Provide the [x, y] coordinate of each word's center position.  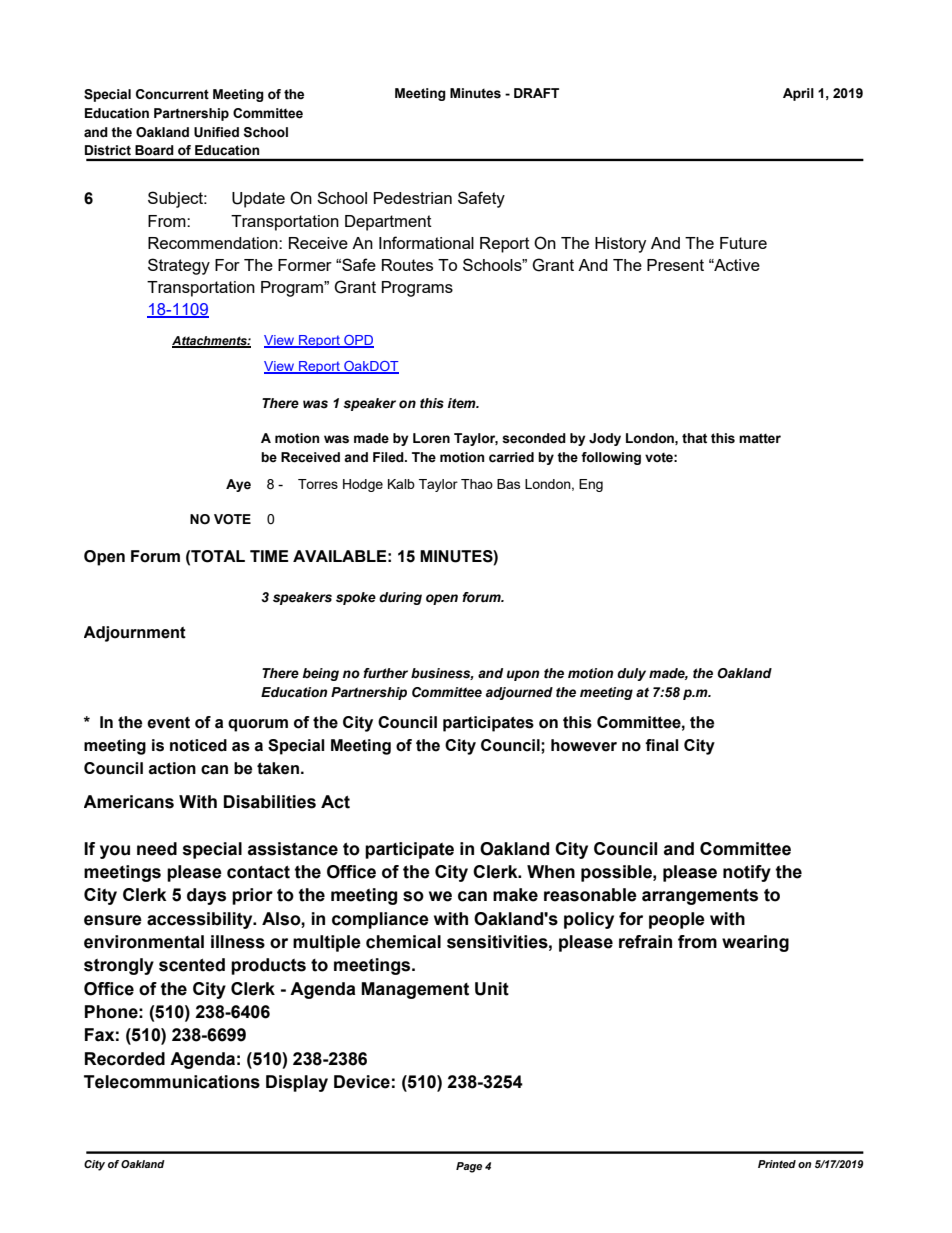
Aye [238, 485]
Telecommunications [172, 1082]
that [694, 438]
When [551, 872]
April [798, 94]
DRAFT [536, 93]
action [172, 768]
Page [469, 1167]
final [662, 745]
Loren [431, 438]
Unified [216, 132]
